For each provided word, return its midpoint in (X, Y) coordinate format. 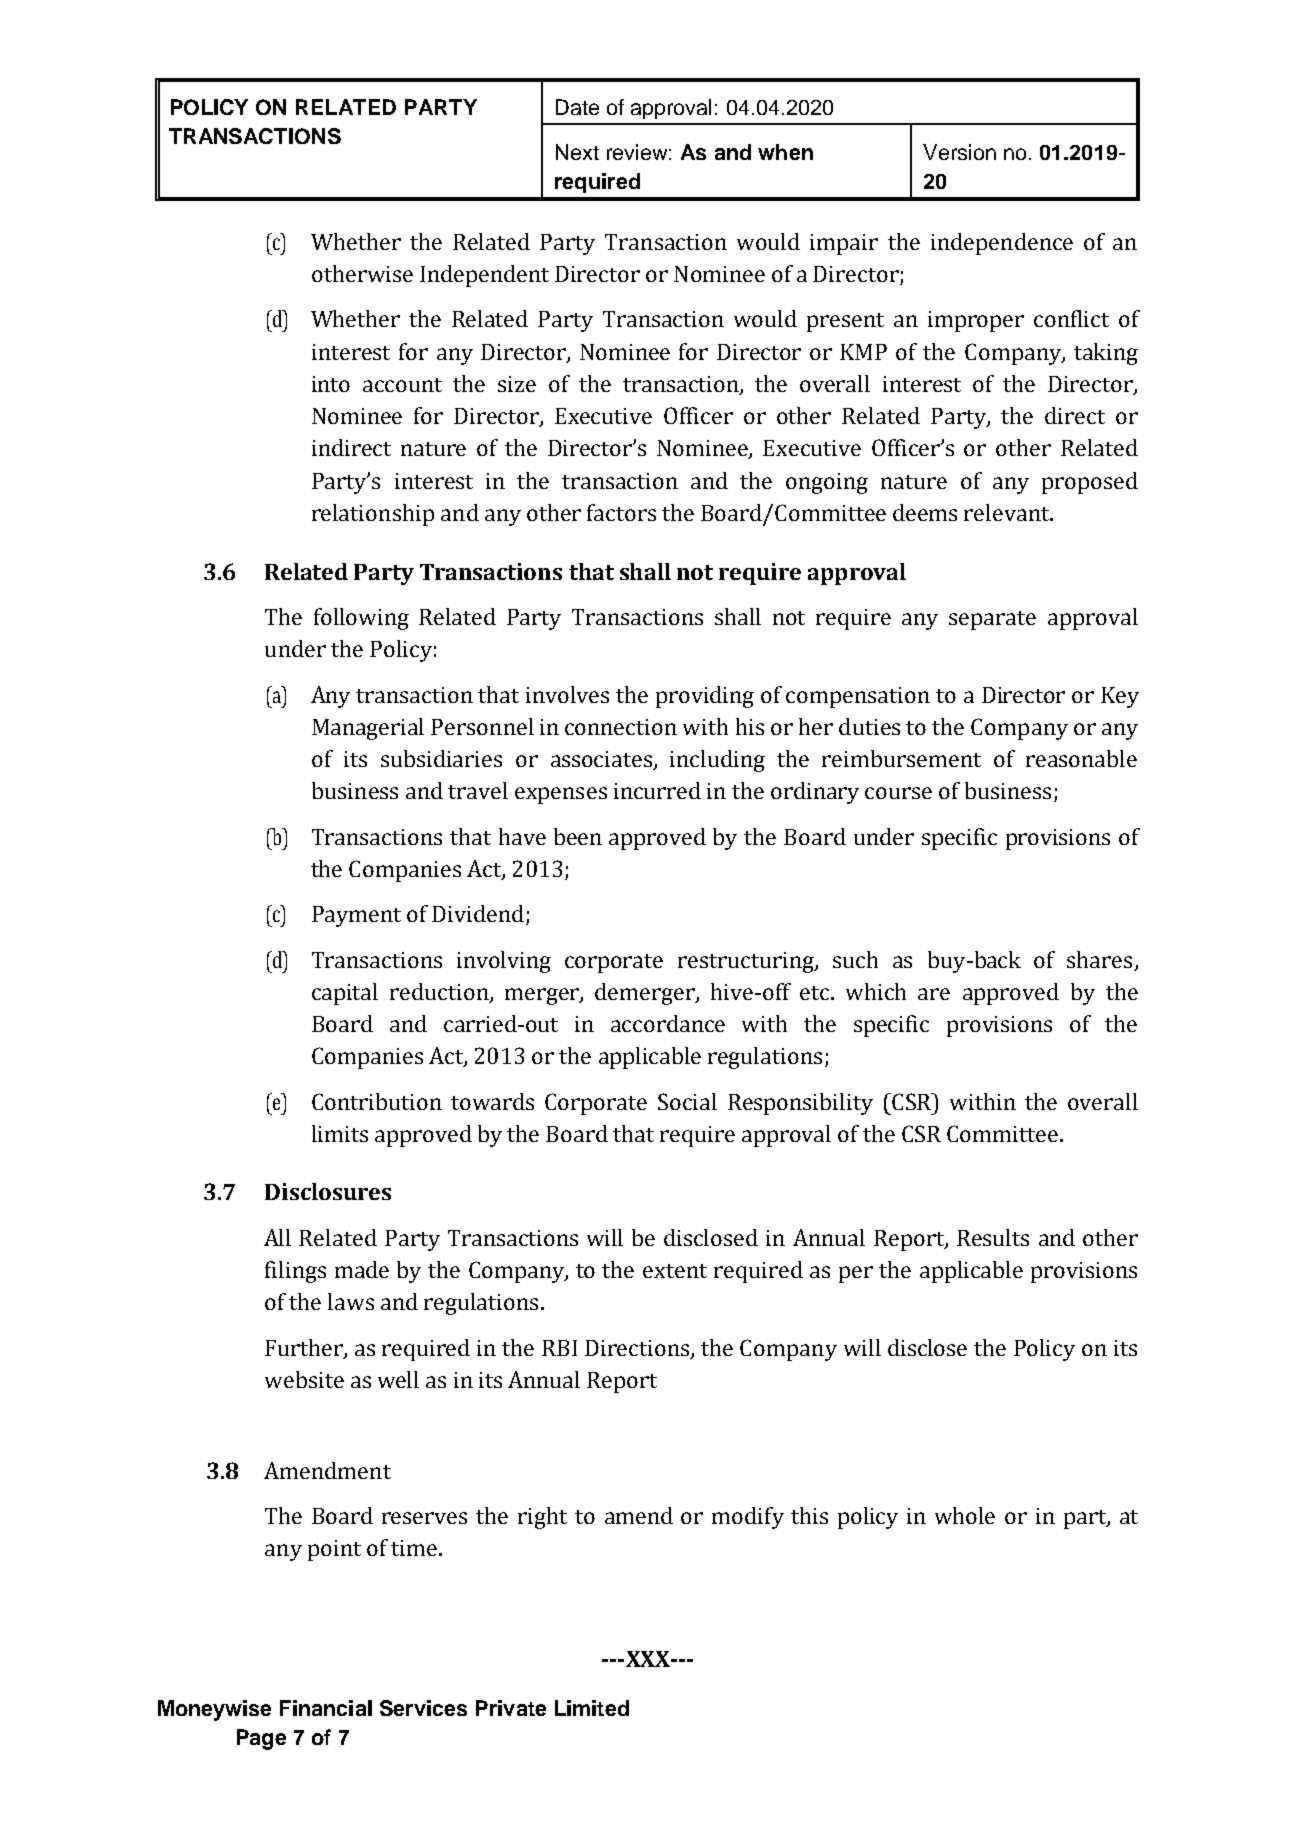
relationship (373, 515)
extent (675, 1271)
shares (1099, 959)
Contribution (377, 1101)
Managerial (368, 729)
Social (687, 1101)
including (717, 761)
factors (621, 512)
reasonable (1081, 758)
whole (965, 1515)
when (785, 152)
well (398, 1379)
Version (959, 152)
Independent (484, 276)
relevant (1008, 512)
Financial (326, 1708)
